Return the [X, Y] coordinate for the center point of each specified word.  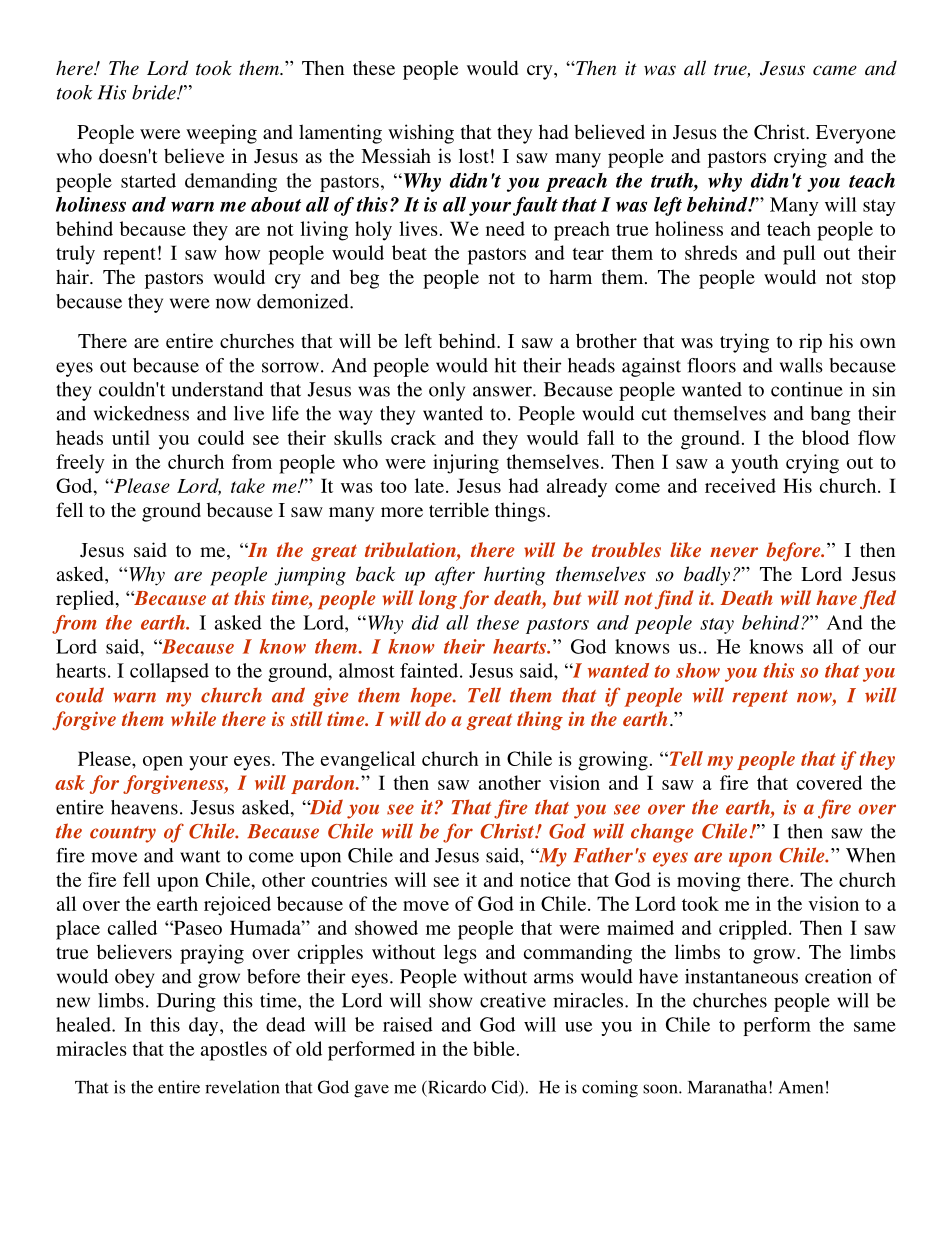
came [835, 70]
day [205, 1026]
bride [155, 92]
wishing [421, 134]
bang [830, 415]
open [163, 763]
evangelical [368, 761]
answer [503, 391]
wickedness [141, 413]
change [662, 833]
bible [494, 1048]
